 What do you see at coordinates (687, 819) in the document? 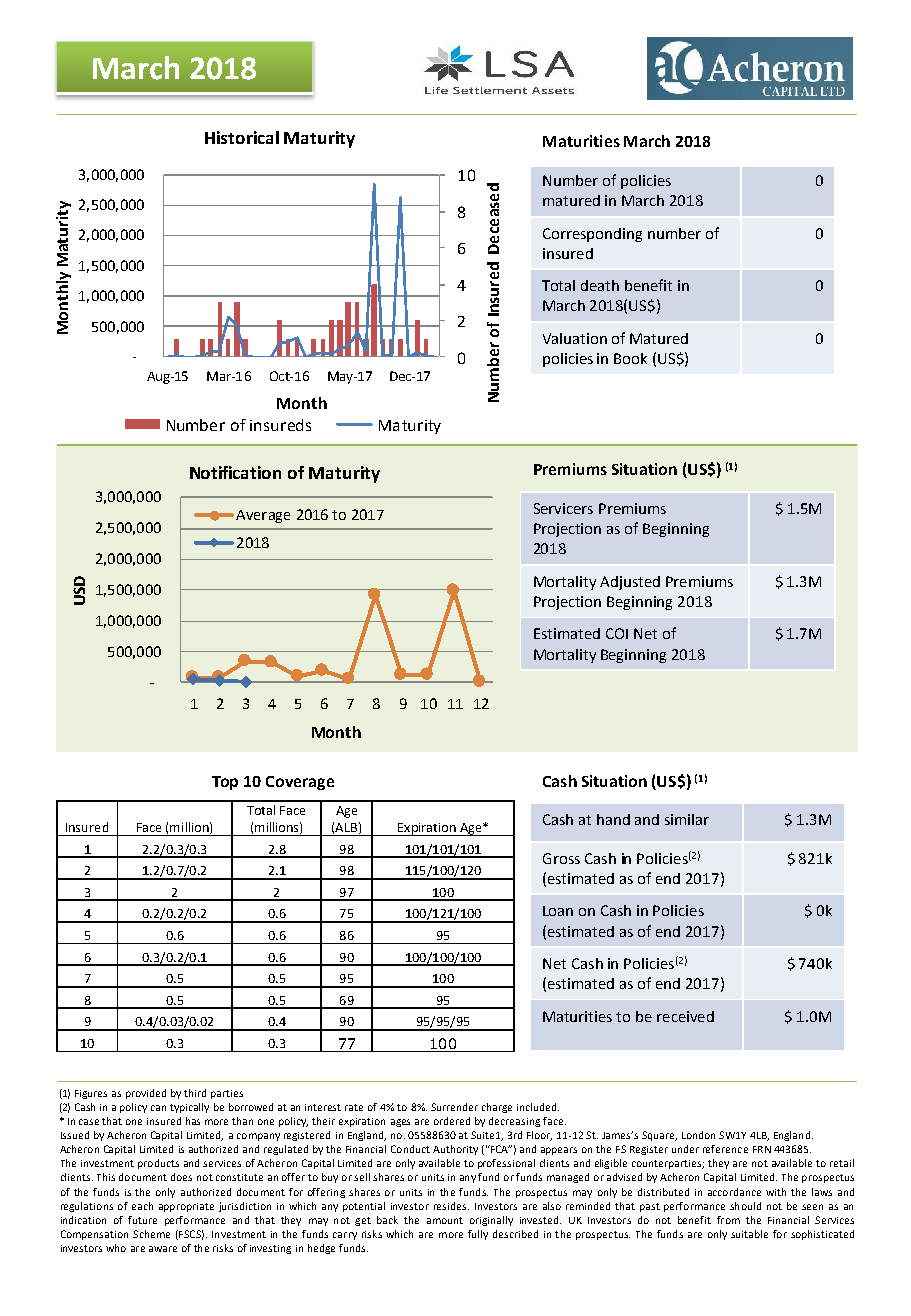
I see `similar` at bounding box center [687, 819].
